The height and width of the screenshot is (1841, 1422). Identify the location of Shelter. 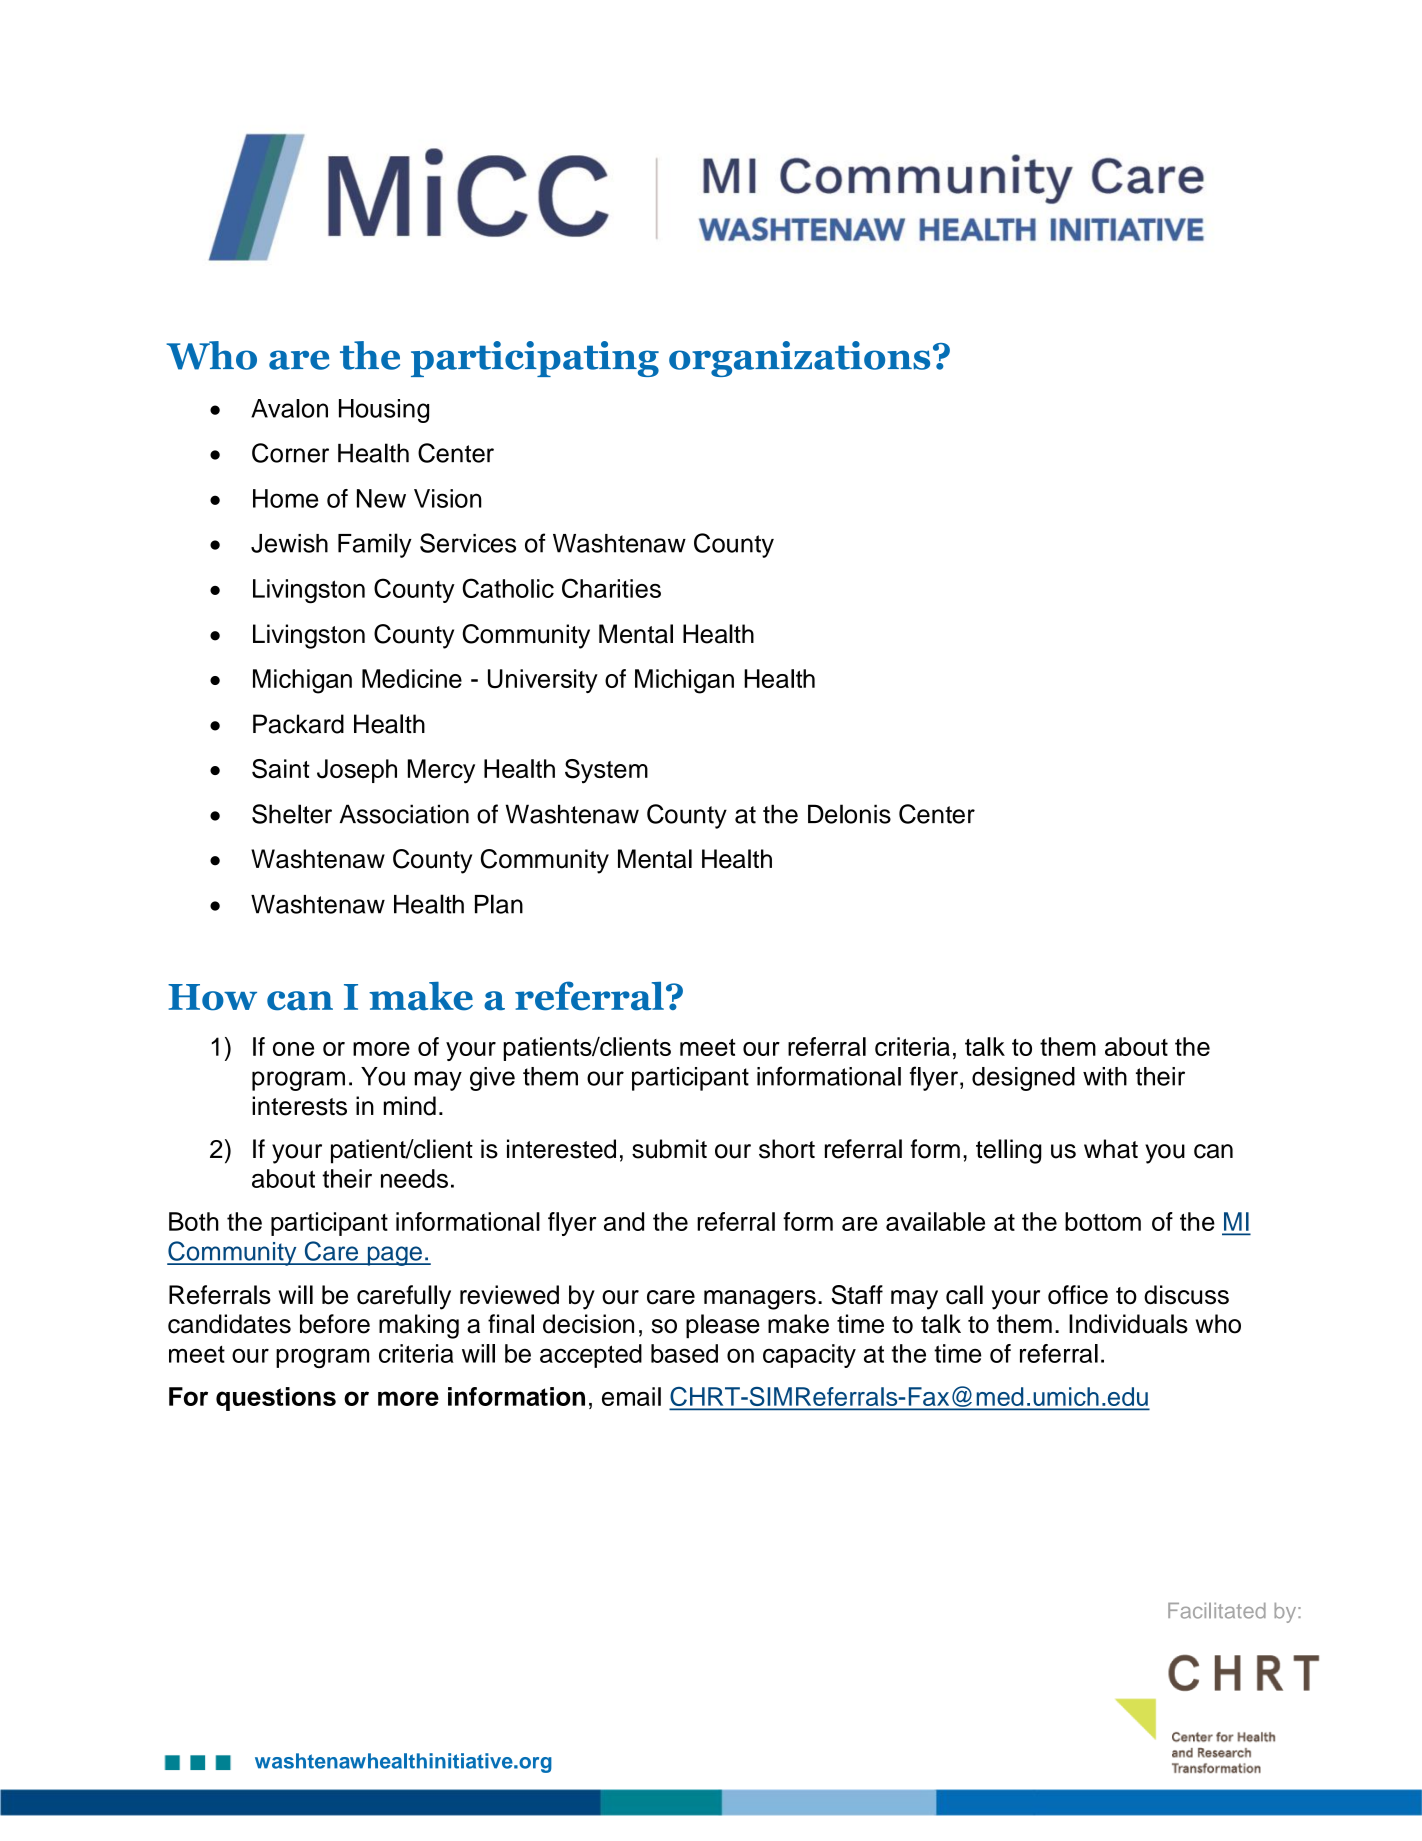
(292, 814).
